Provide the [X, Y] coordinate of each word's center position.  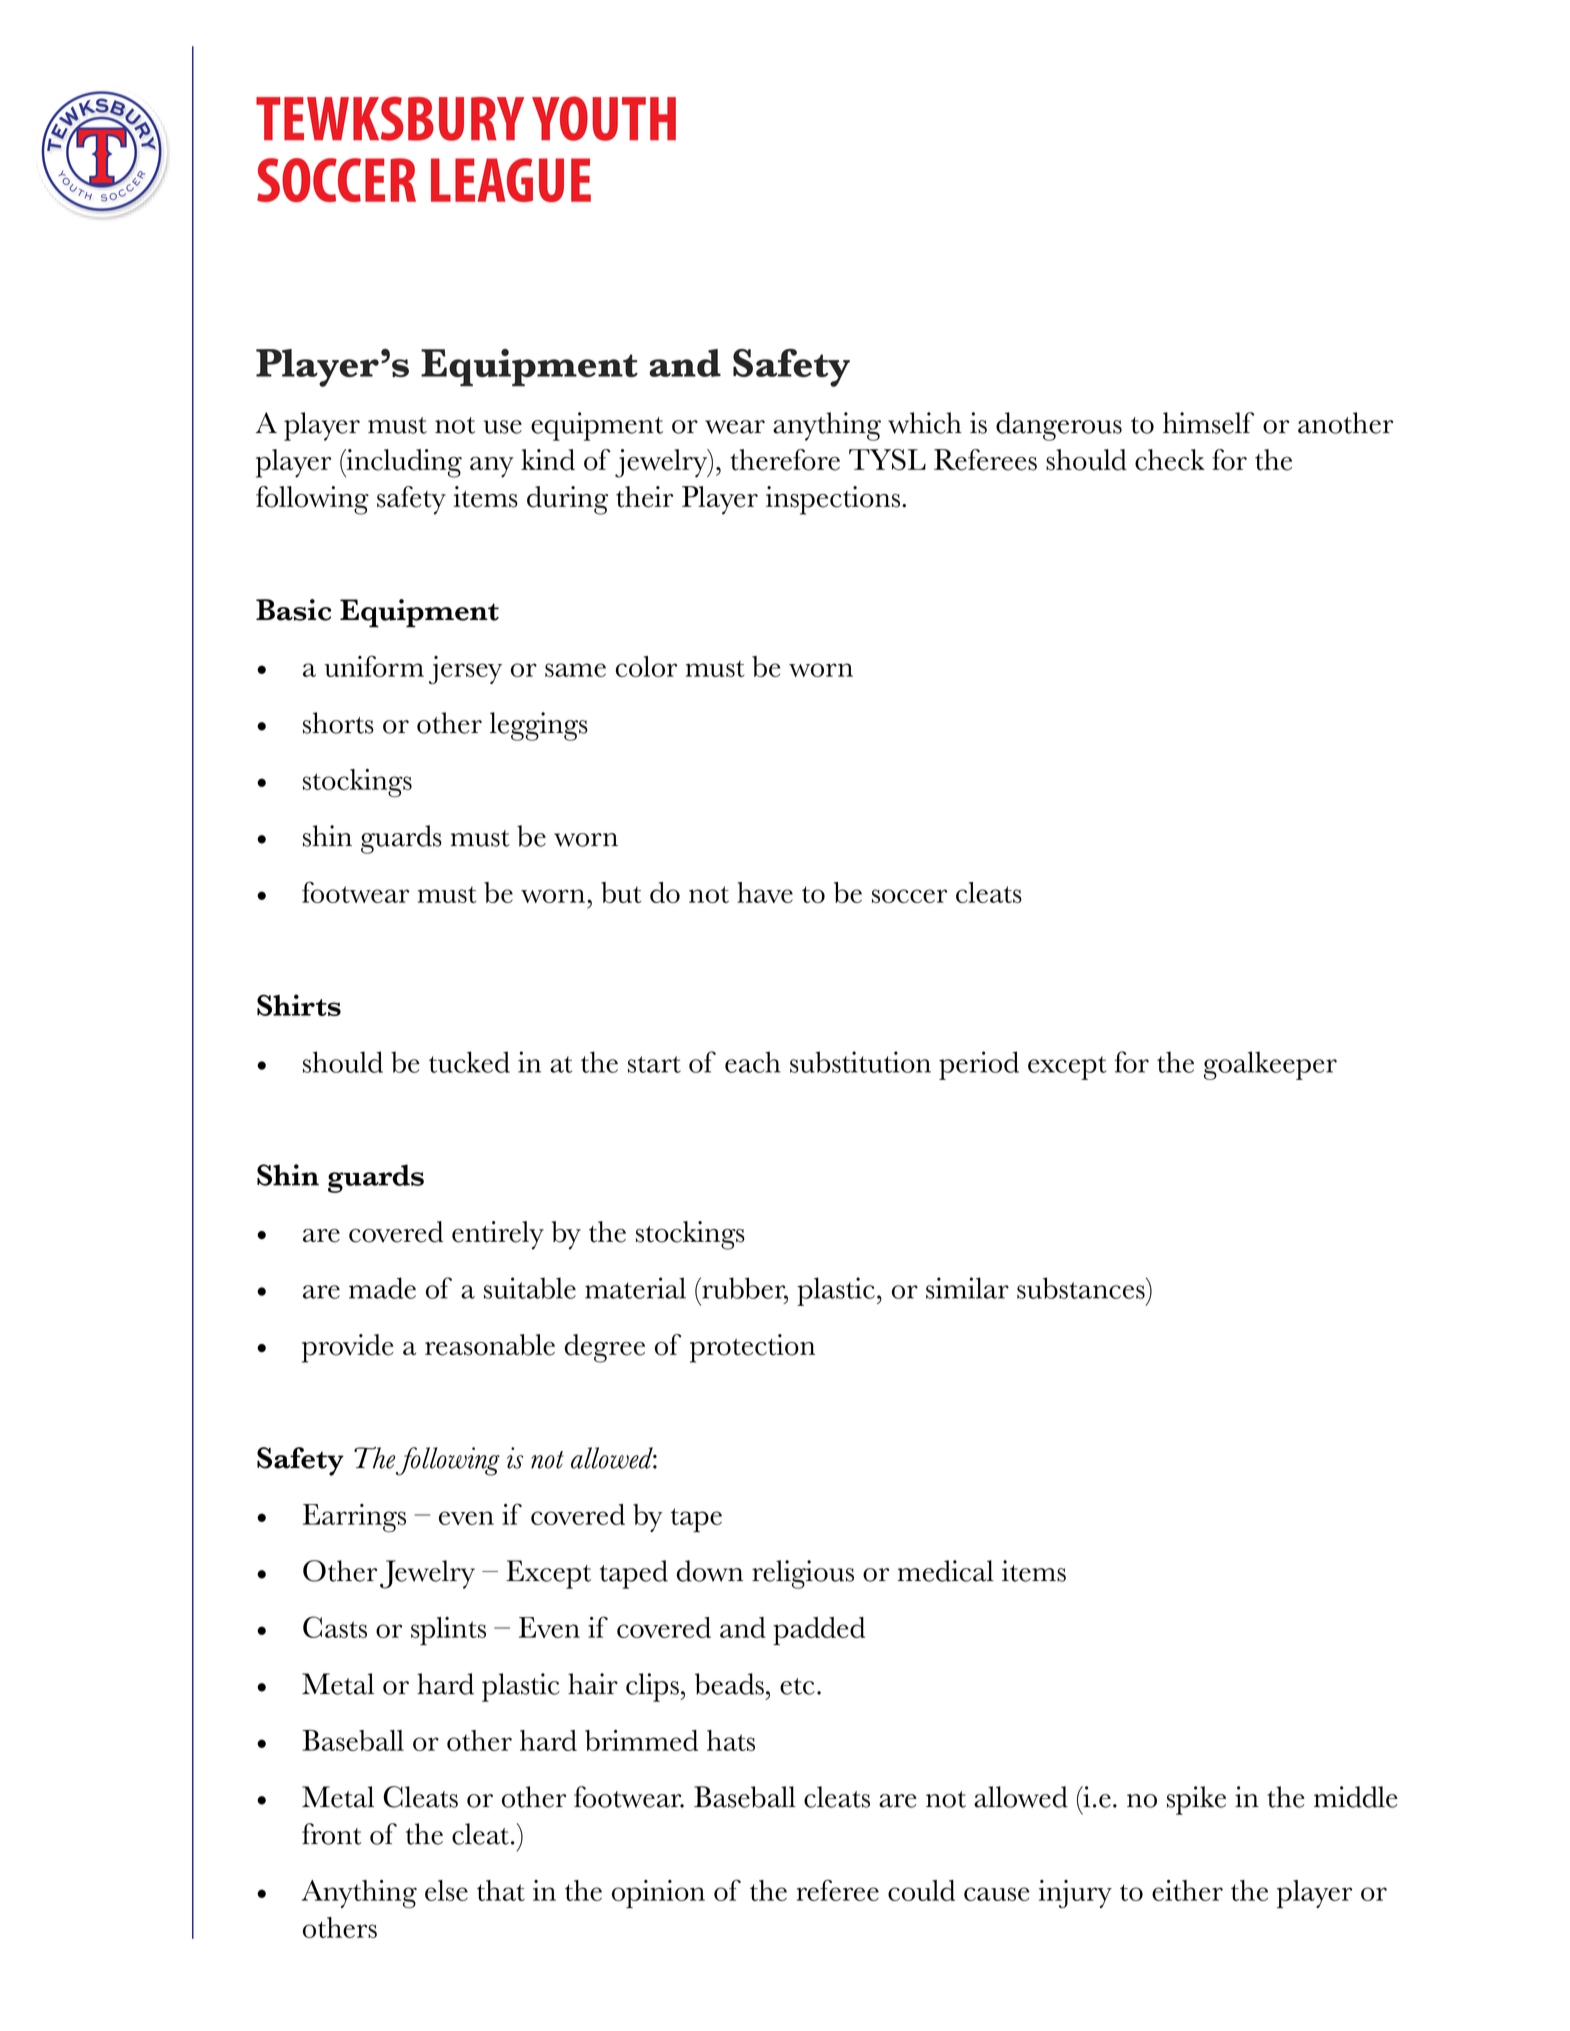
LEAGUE [511, 180]
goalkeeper [1270, 1065]
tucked [469, 1062]
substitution [860, 1062]
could [921, 1890]
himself [1208, 423]
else [446, 1890]
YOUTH [604, 118]
